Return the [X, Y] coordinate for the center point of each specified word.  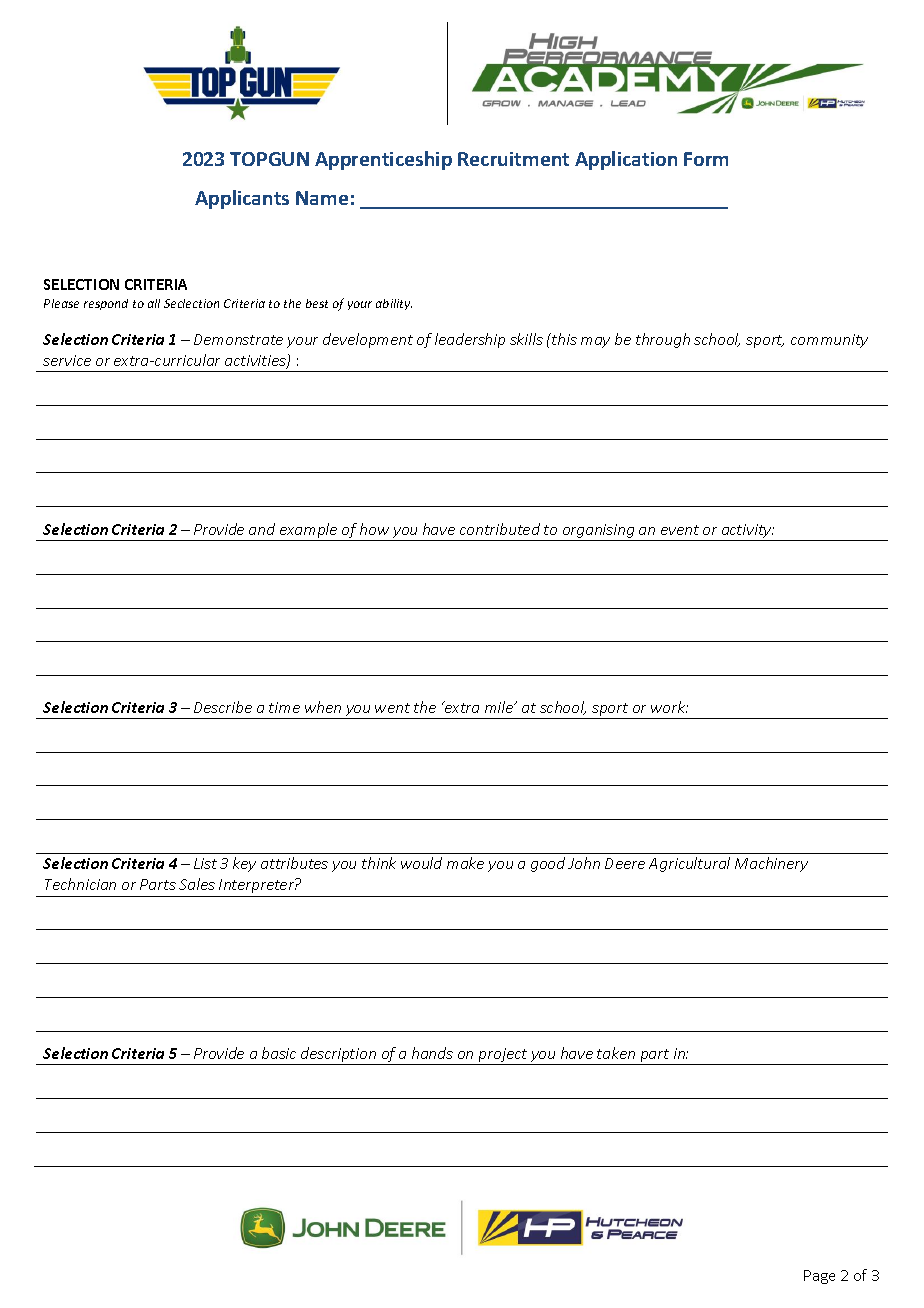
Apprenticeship [383, 160]
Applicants [242, 199]
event [680, 530]
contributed [500, 529]
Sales [197, 884]
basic [279, 1053]
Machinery [771, 864]
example [308, 532]
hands [432, 1053]
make [465, 863]
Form [706, 159]
